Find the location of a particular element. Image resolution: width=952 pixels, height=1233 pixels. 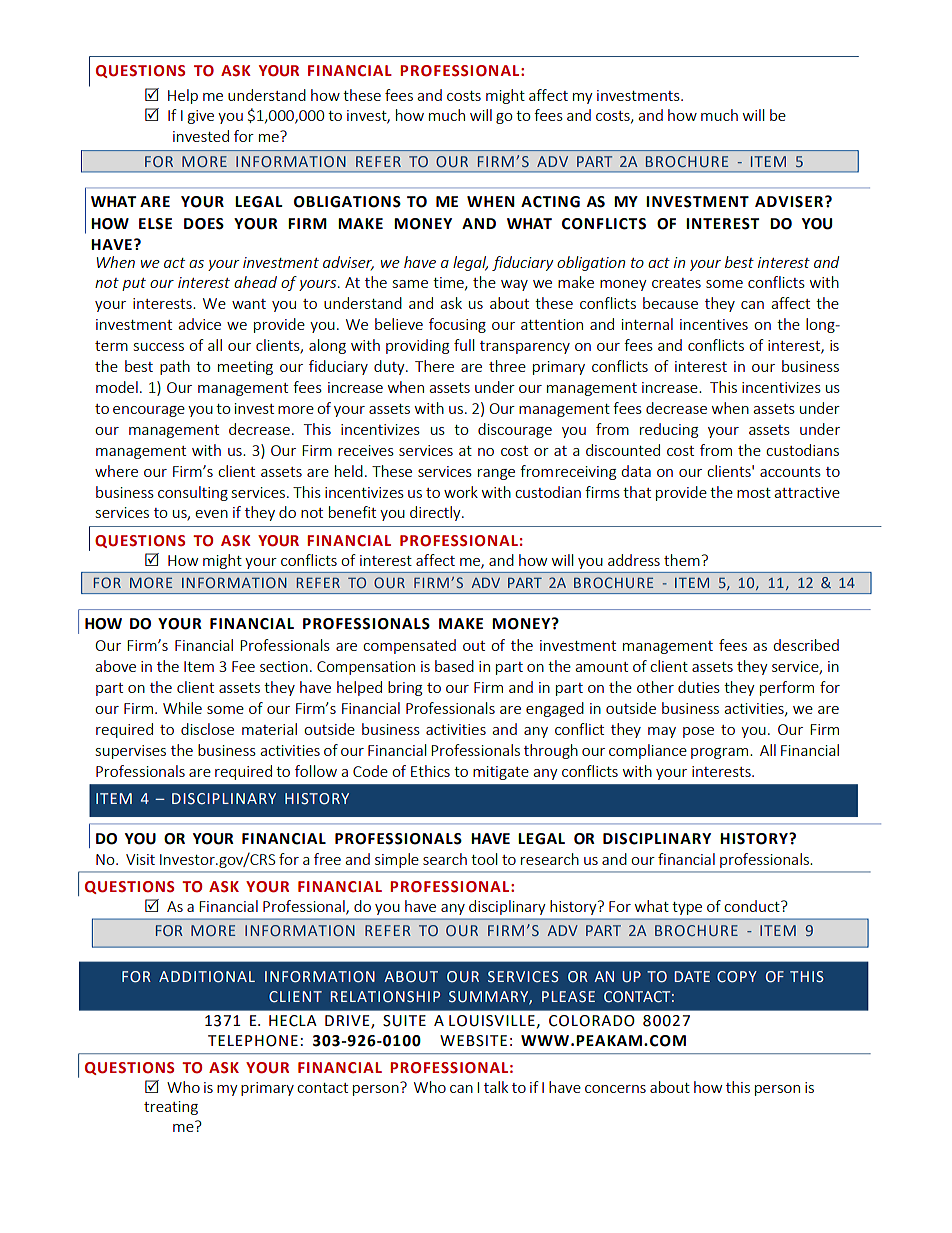

tool is located at coordinates (484, 859).
